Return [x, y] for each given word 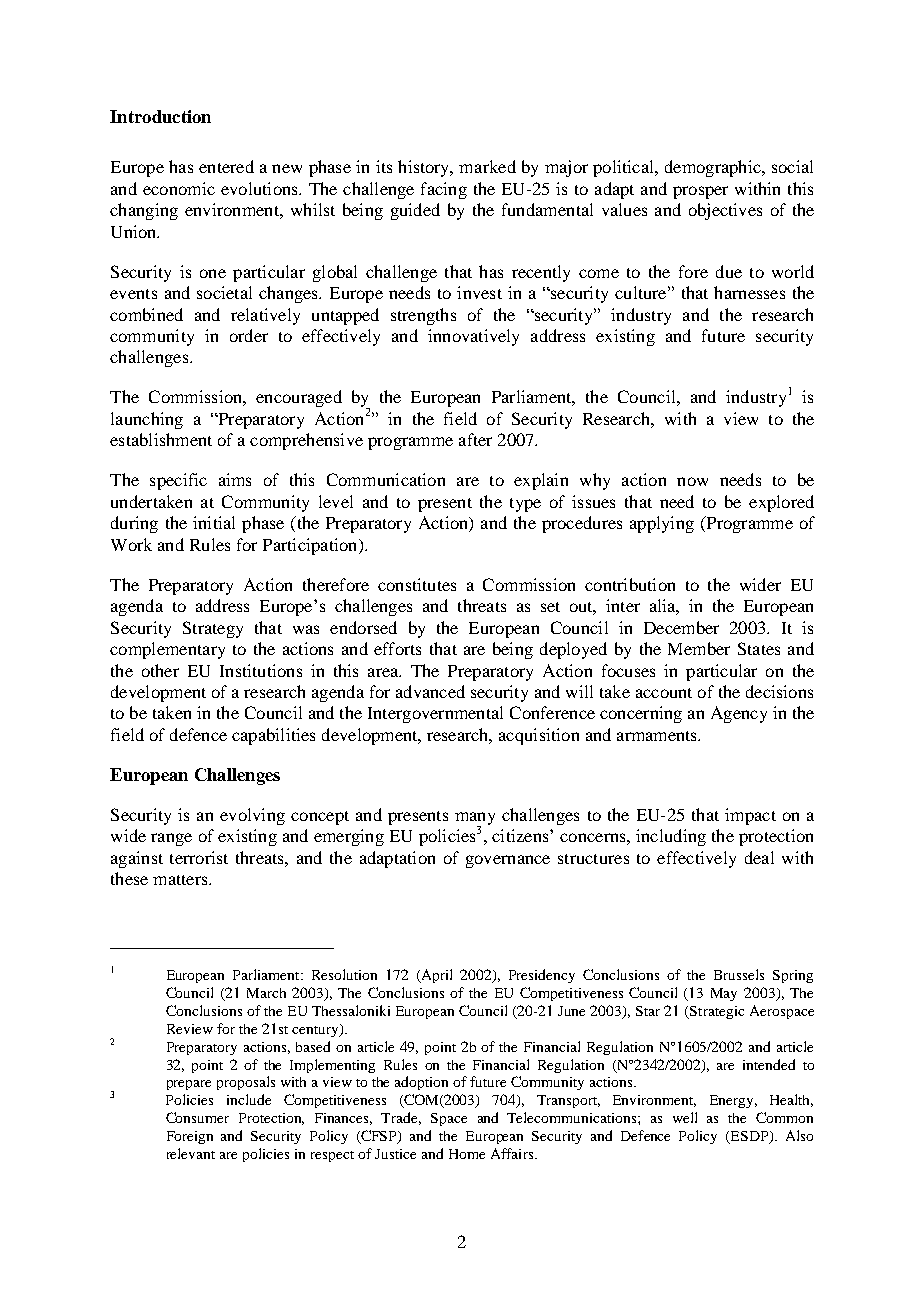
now [692, 481]
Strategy [213, 629]
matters [181, 880]
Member [699, 648]
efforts [397, 648]
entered [226, 166]
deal [759, 857]
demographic [714, 168]
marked [487, 166]
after [475, 439]
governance [508, 861]
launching [147, 420]
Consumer [197, 1117]
